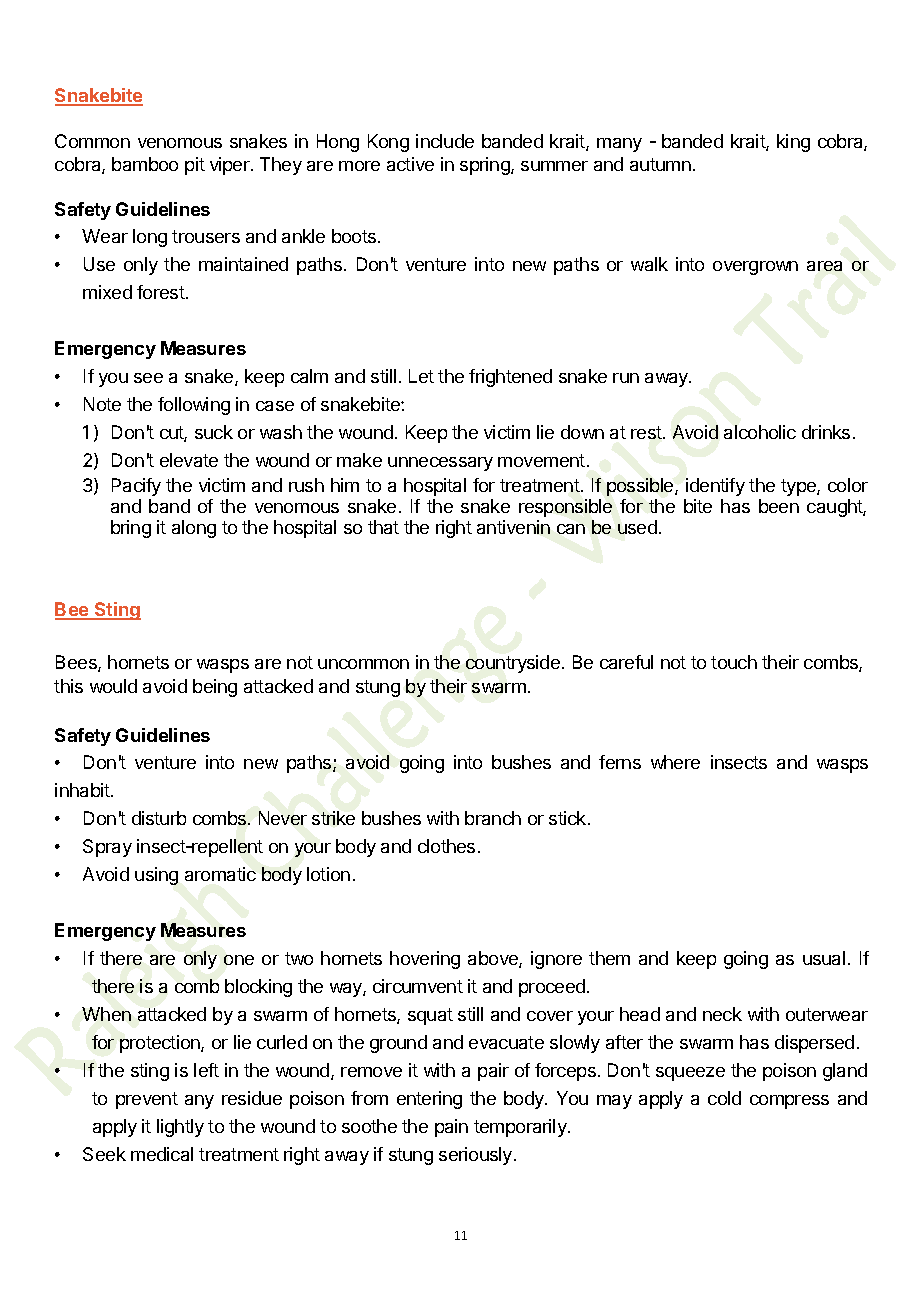 Image resolution: width=924 pixels, height=1308 pixels. I want to click on spring, so click(486, 166).
